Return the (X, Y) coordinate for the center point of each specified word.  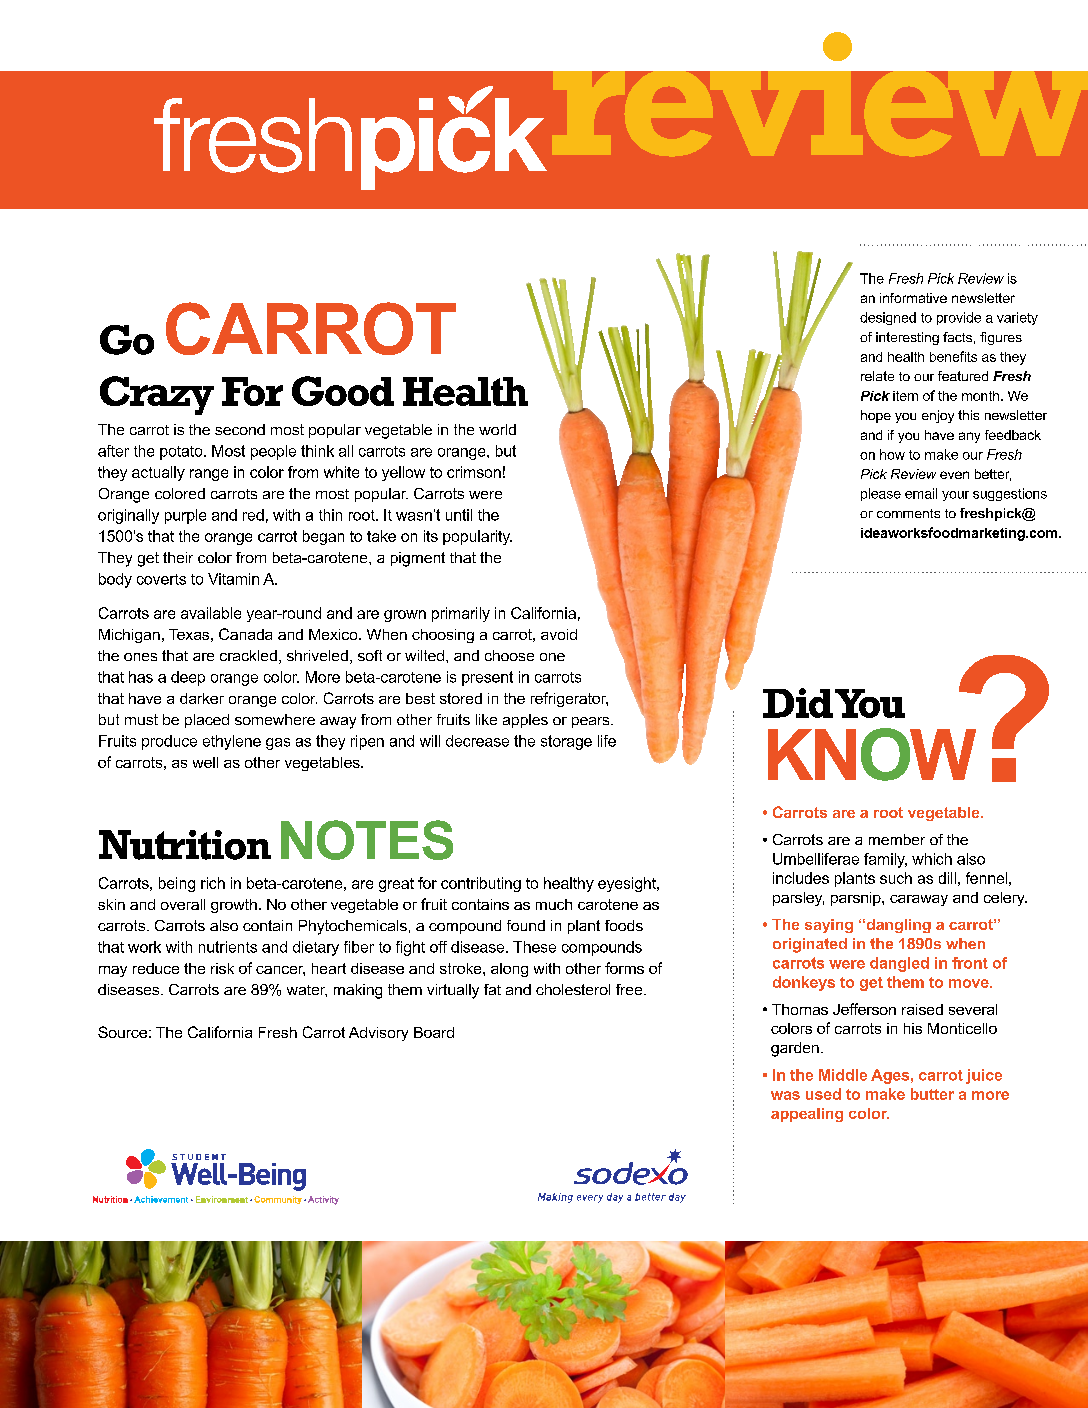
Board (434, 1032)
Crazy (157, 395)
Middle (843, 1075)
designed (888, 318)
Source (122, 1032)
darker (202, 698)
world (497, 429)
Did (798, 703)
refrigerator (569, 699)
